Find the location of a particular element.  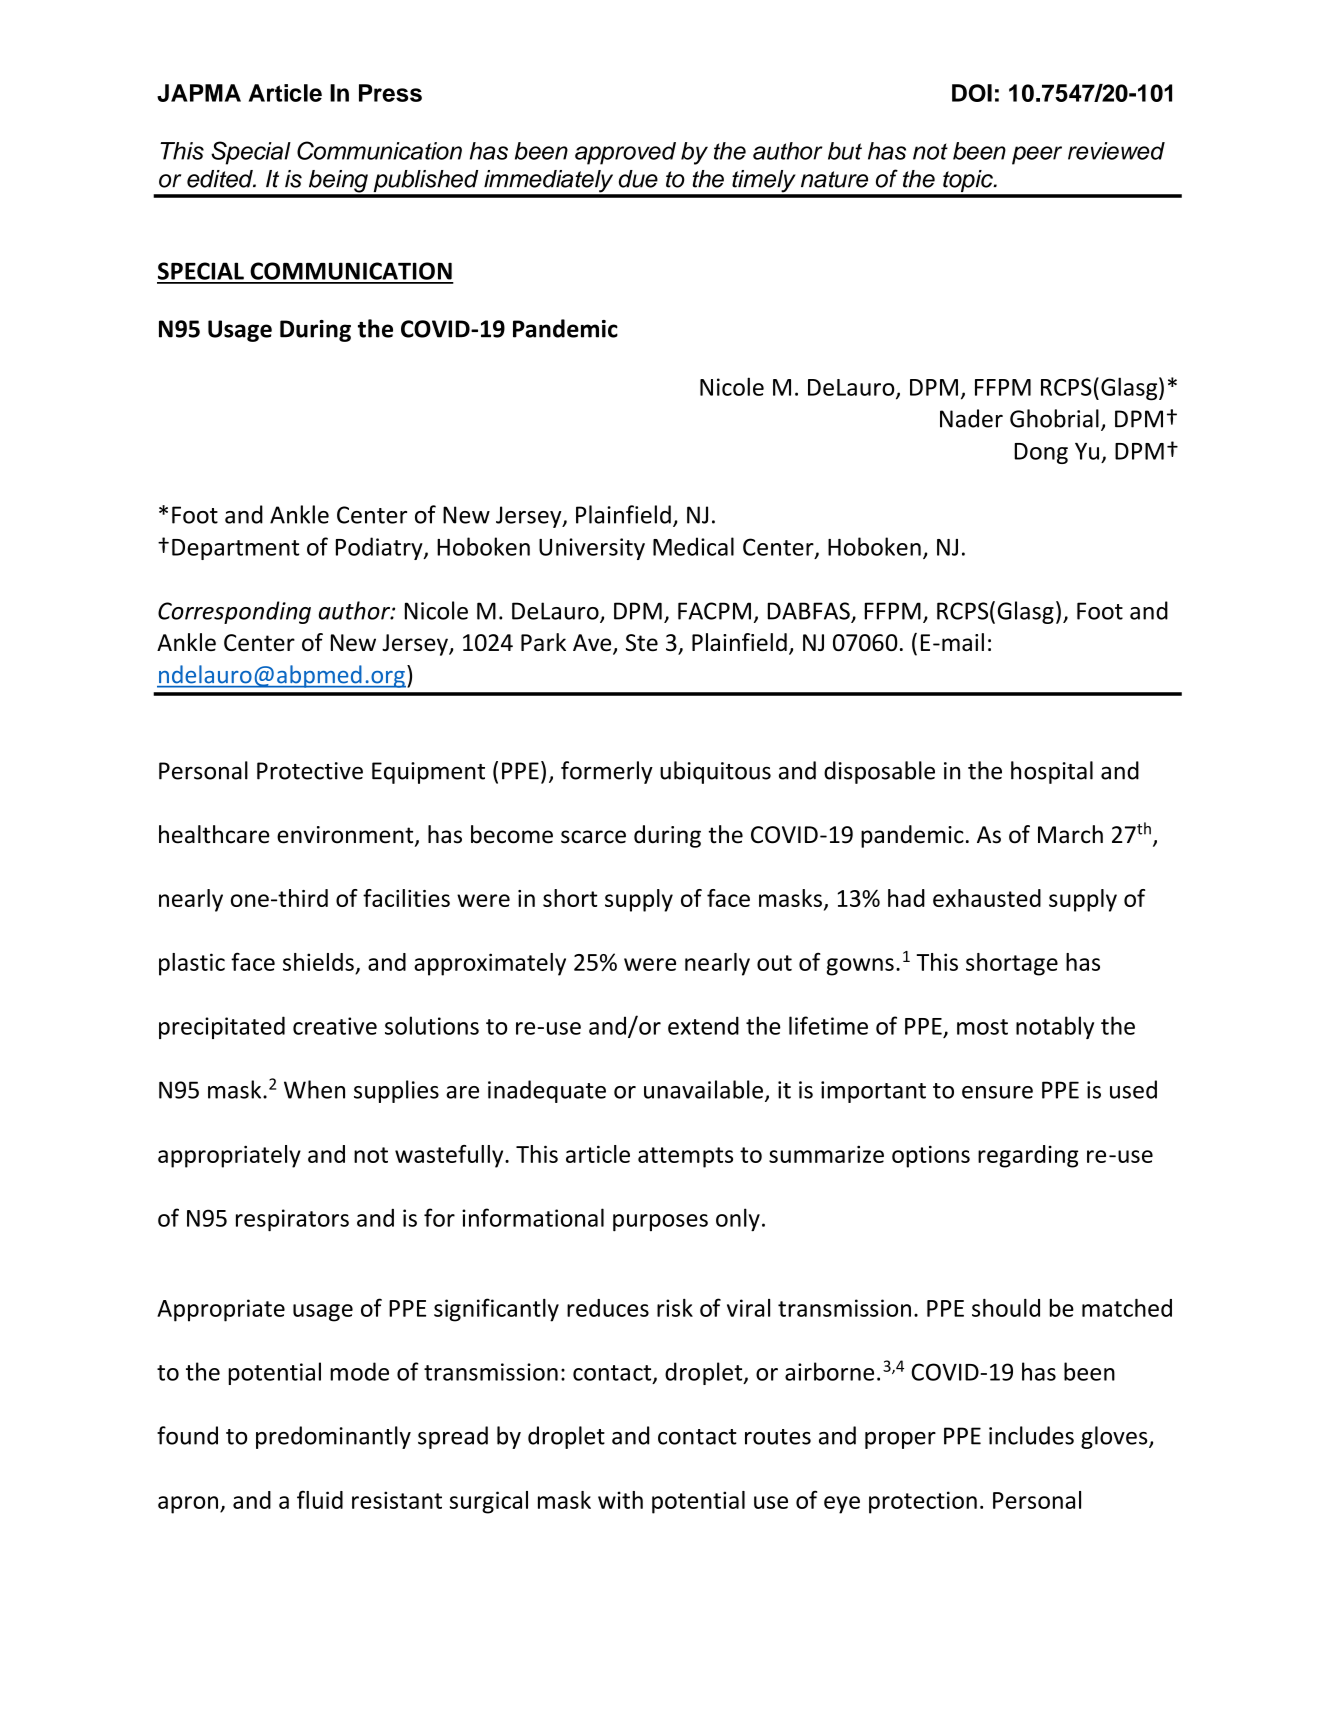

predominantly is located at coordinates (333, 1437).
